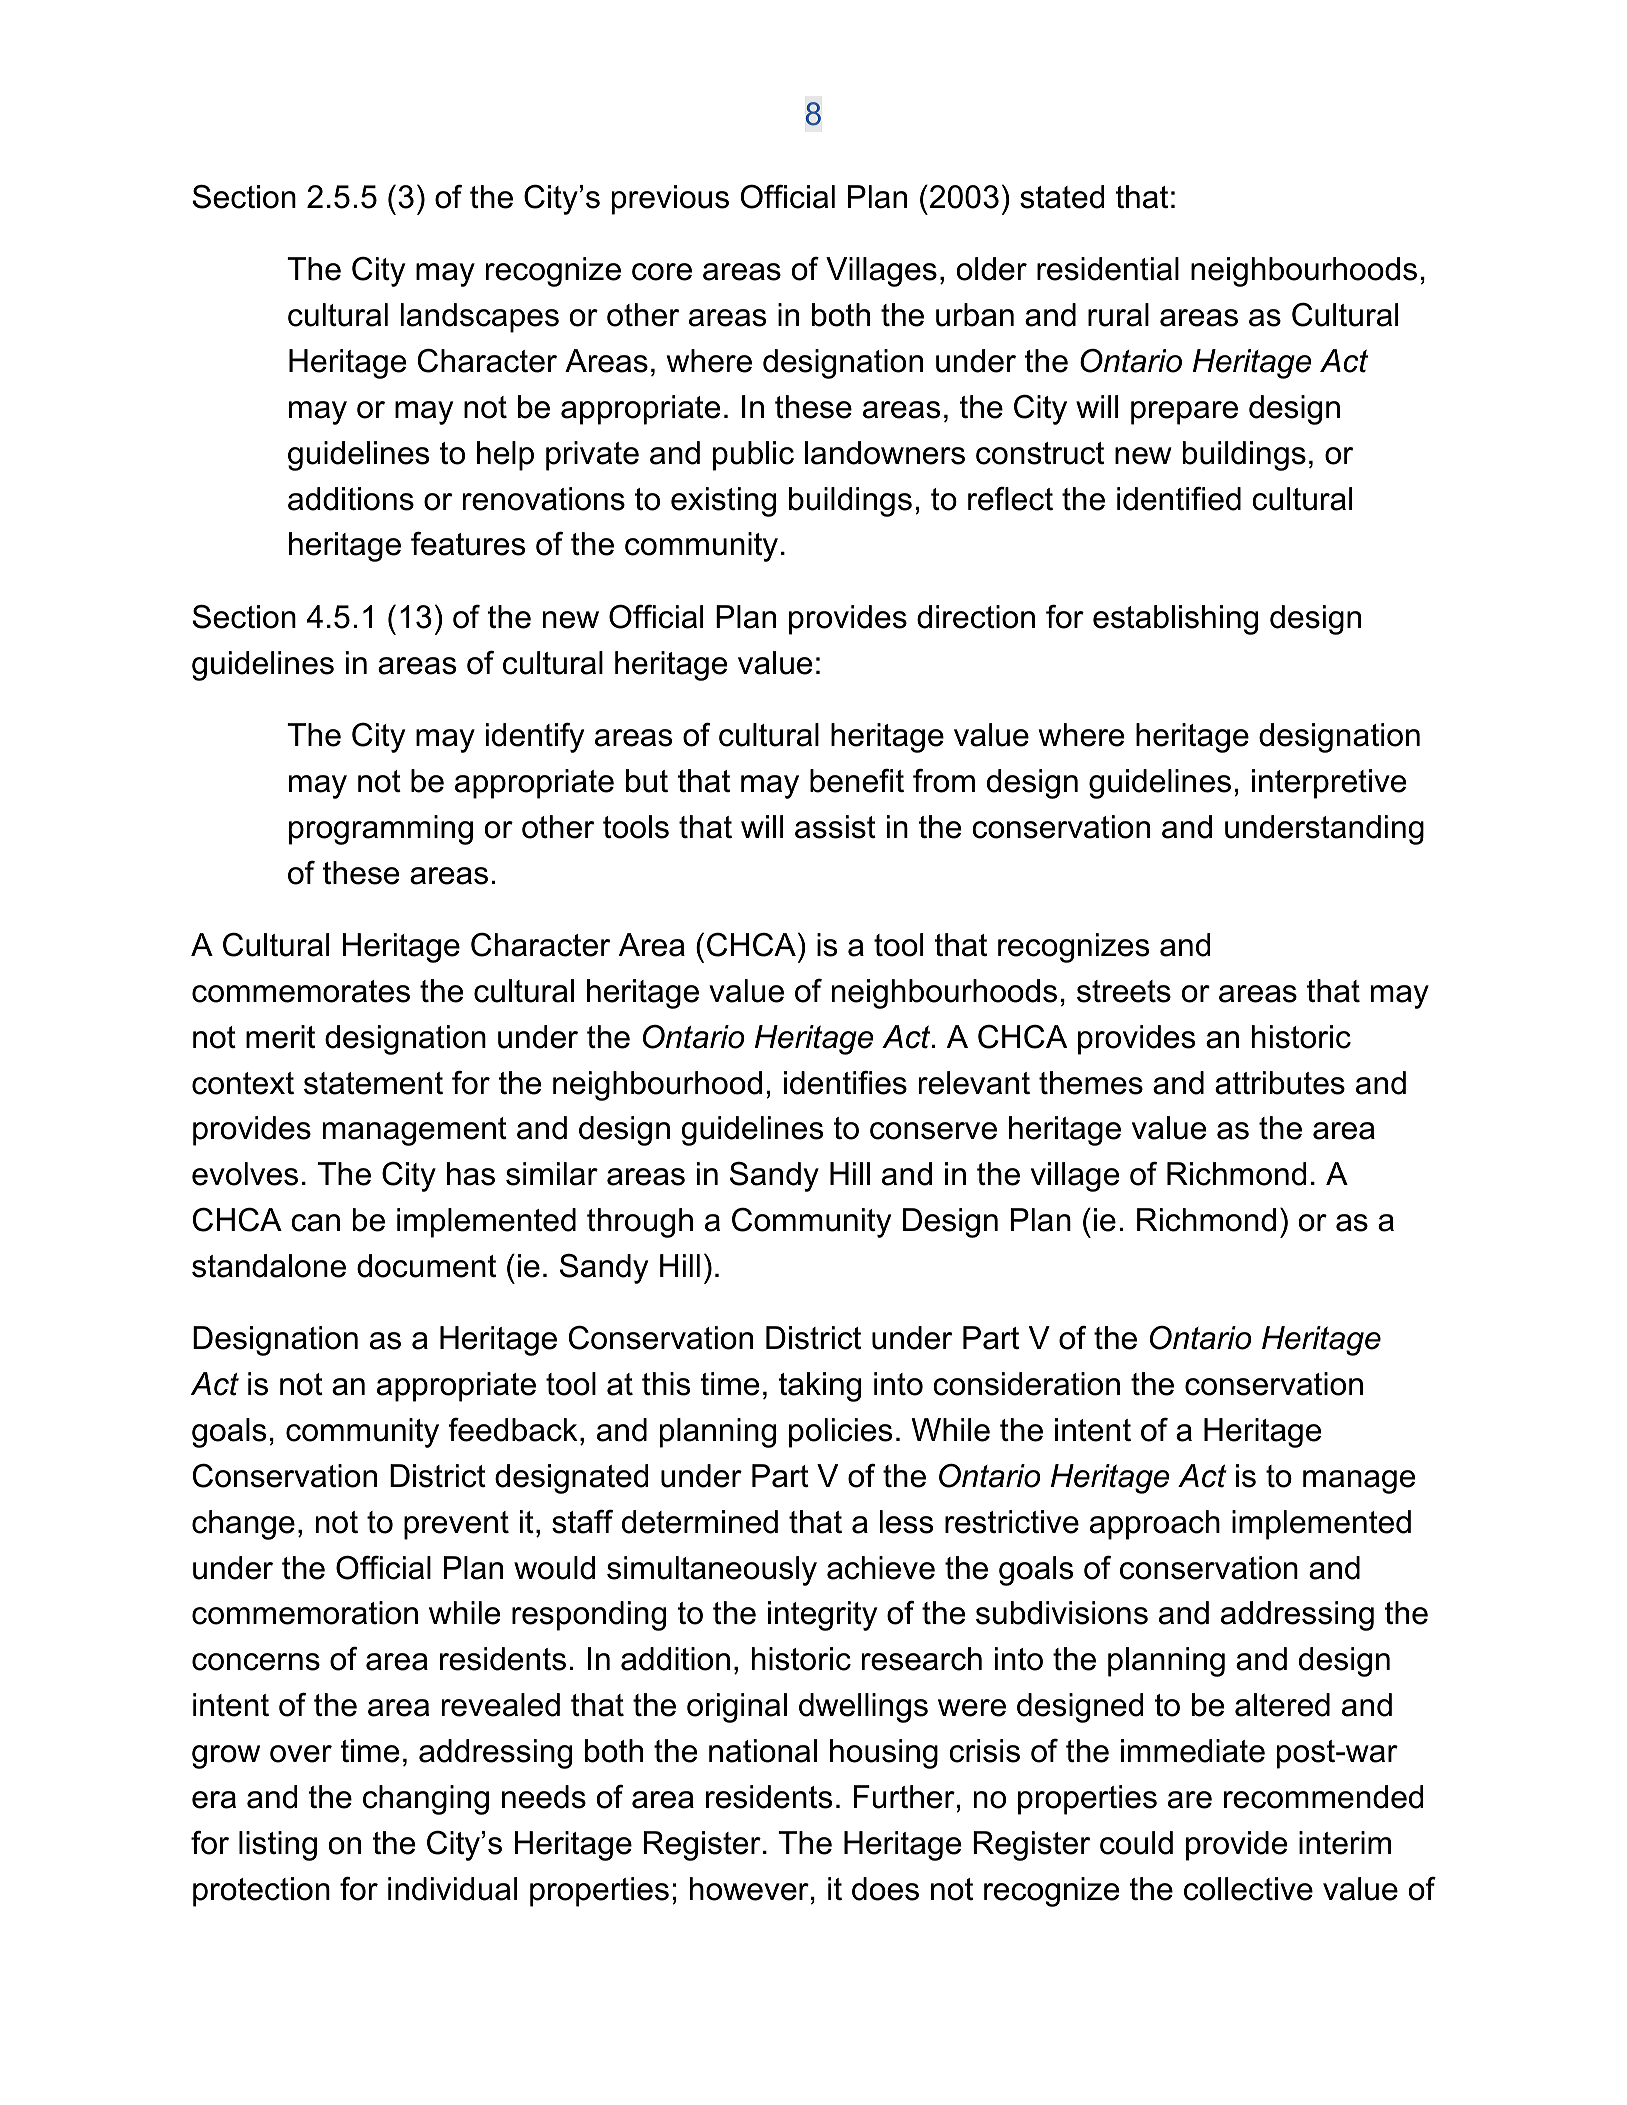  Describe the element at coordinates (749, 1889) in the screenshot. I see `however` at that location.
